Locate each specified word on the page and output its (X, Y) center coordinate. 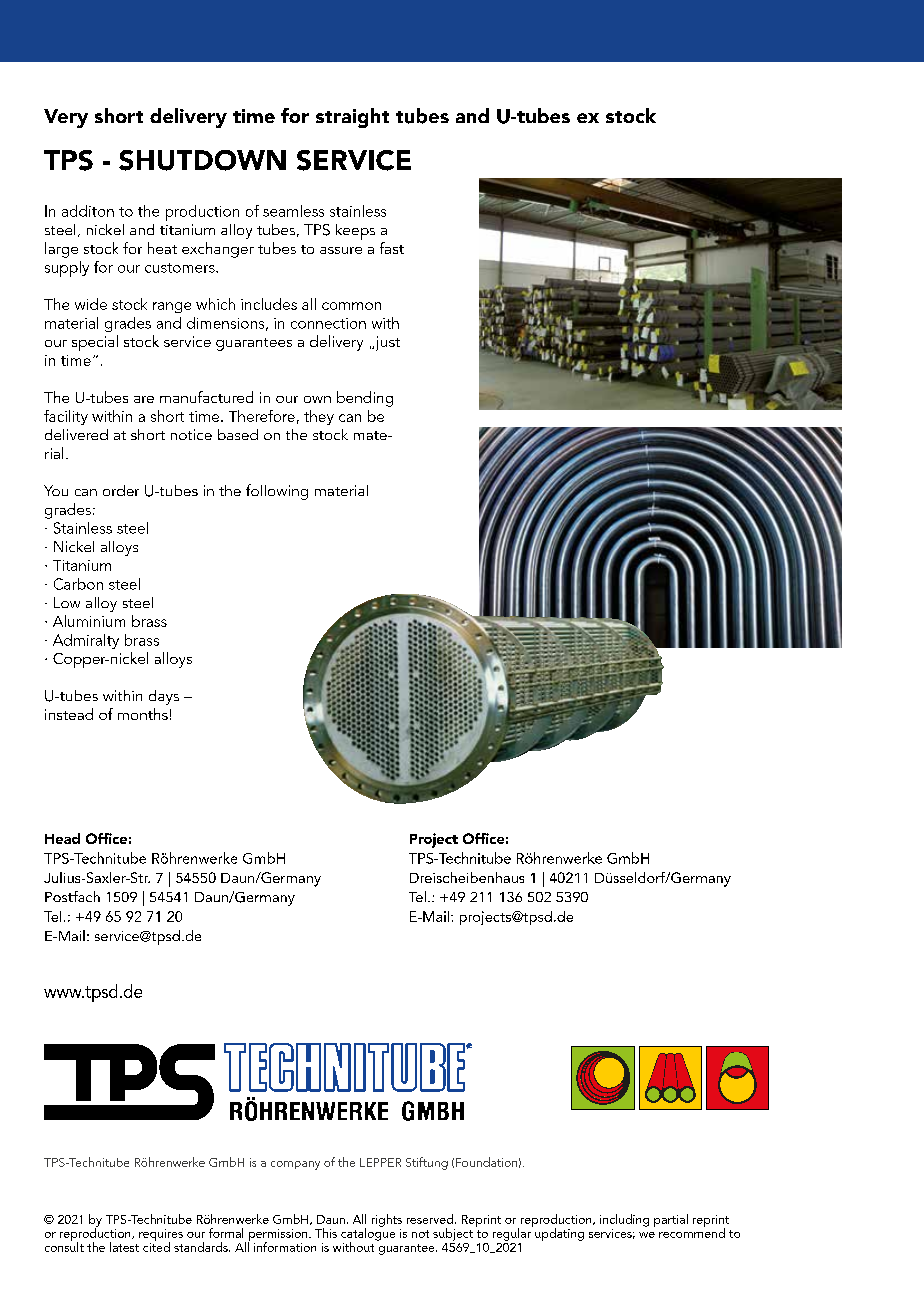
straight (352, 118)
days (164, 697)
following (277, 492)
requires (161, 1236)
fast (392, 248)
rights (387, 1220)
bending (365, 399)
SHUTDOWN (202, 160)
